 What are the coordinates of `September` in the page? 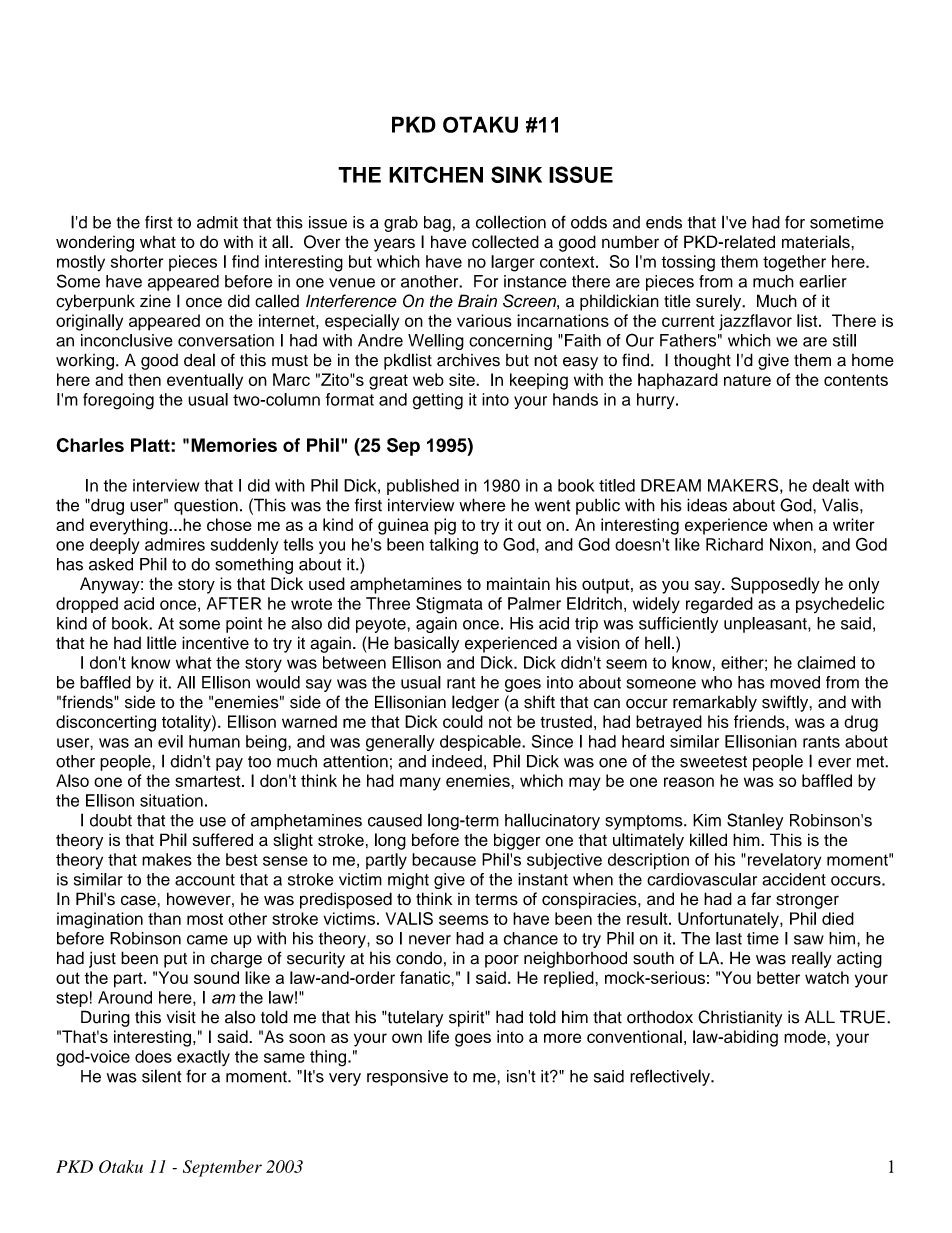 It's located at (222, 1168).
